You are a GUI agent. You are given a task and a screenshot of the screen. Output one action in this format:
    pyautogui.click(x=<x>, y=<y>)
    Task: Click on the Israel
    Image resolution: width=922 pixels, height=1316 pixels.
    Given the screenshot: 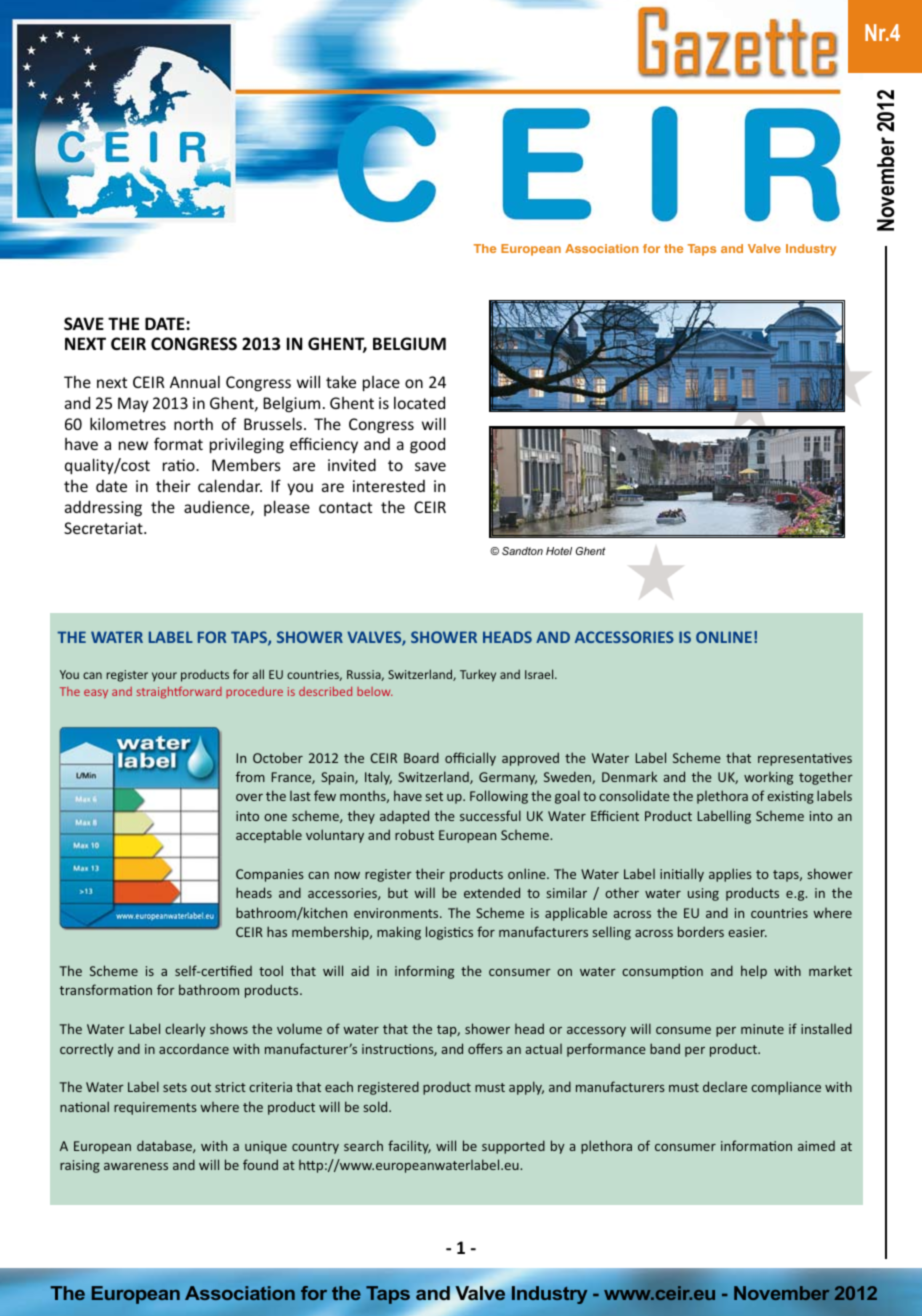 What is the action you would take?
    pyautogui.click(x=540, y=674)
